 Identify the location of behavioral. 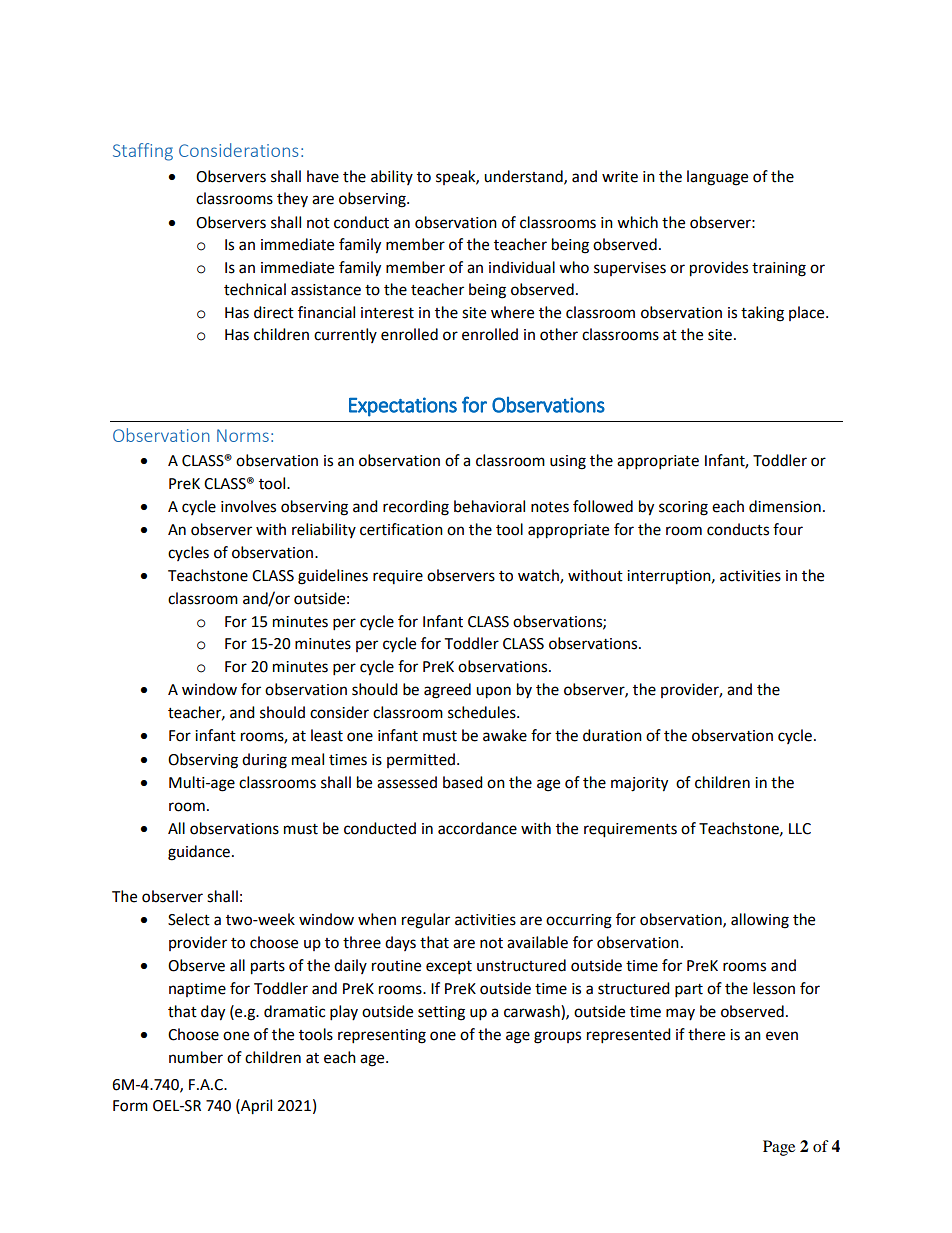
(489, 506).
